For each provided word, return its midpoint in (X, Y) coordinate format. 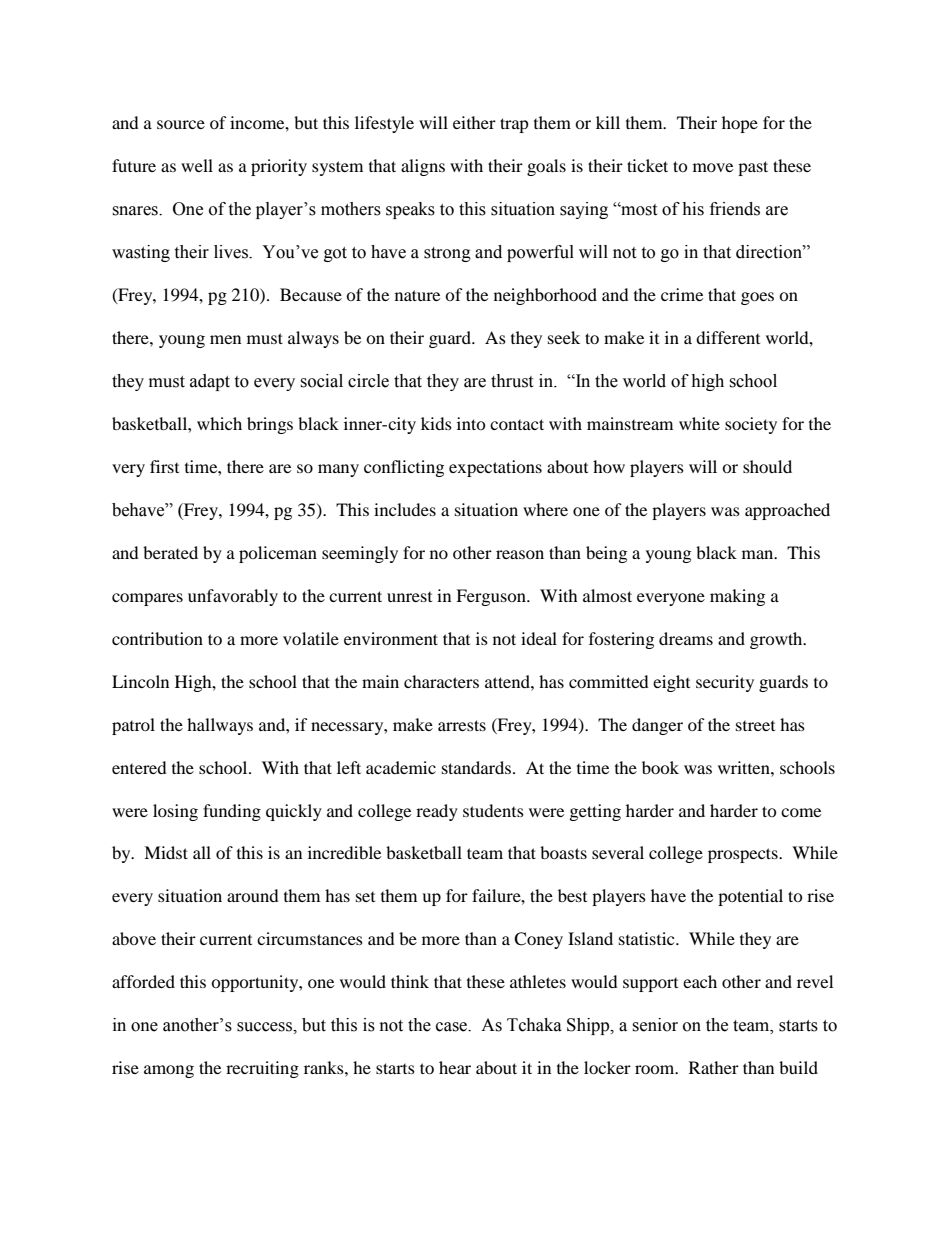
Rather (714, 1067)
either (474, 122)
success (265, 1027)
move (713, 167)
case (453, 1027)
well (197, 165)
